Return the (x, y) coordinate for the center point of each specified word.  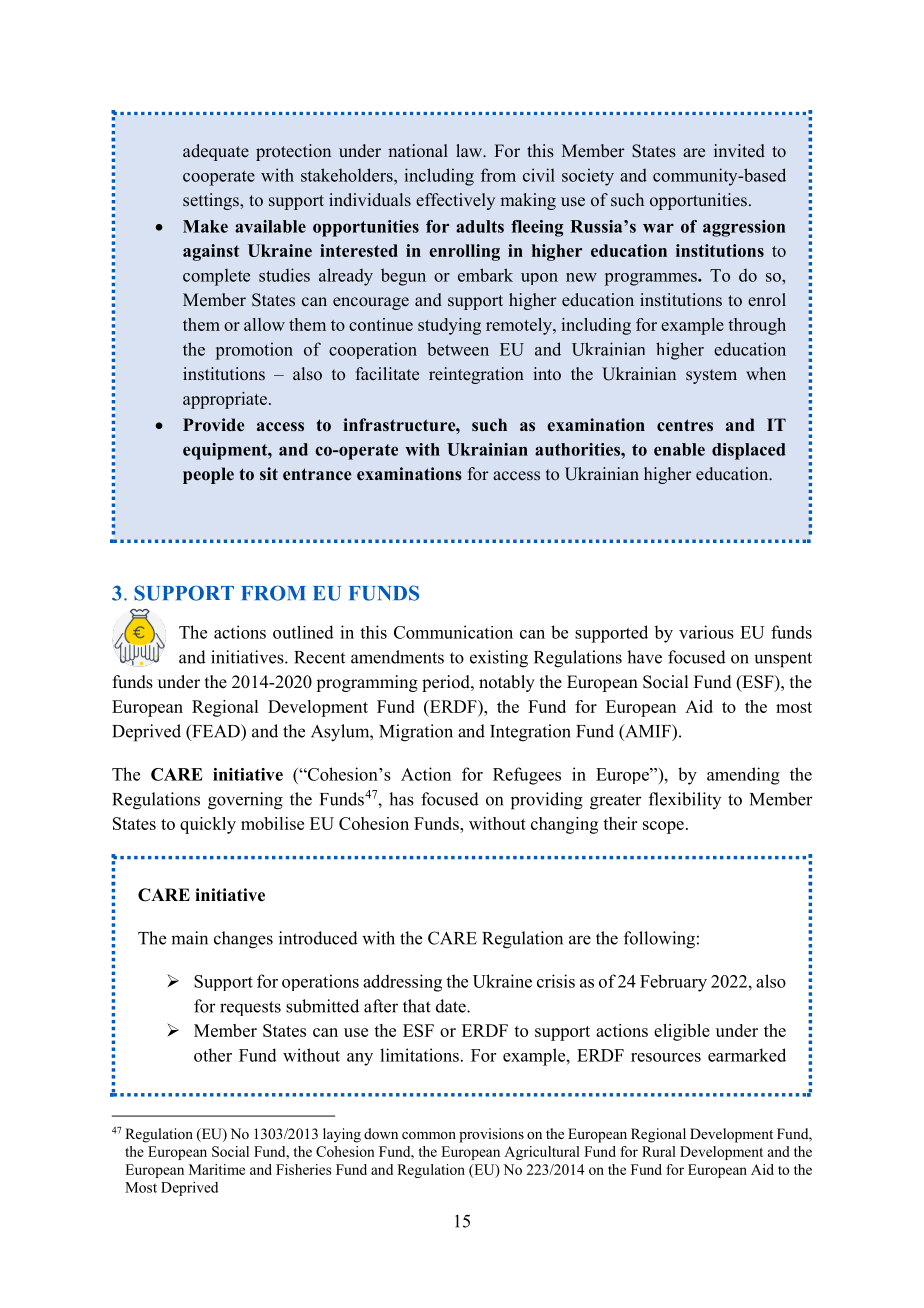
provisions (491, 1135)
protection (293, 152)
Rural (659, 1151)
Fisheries (303, 1169)
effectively (455, 201)
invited (739, 151)
